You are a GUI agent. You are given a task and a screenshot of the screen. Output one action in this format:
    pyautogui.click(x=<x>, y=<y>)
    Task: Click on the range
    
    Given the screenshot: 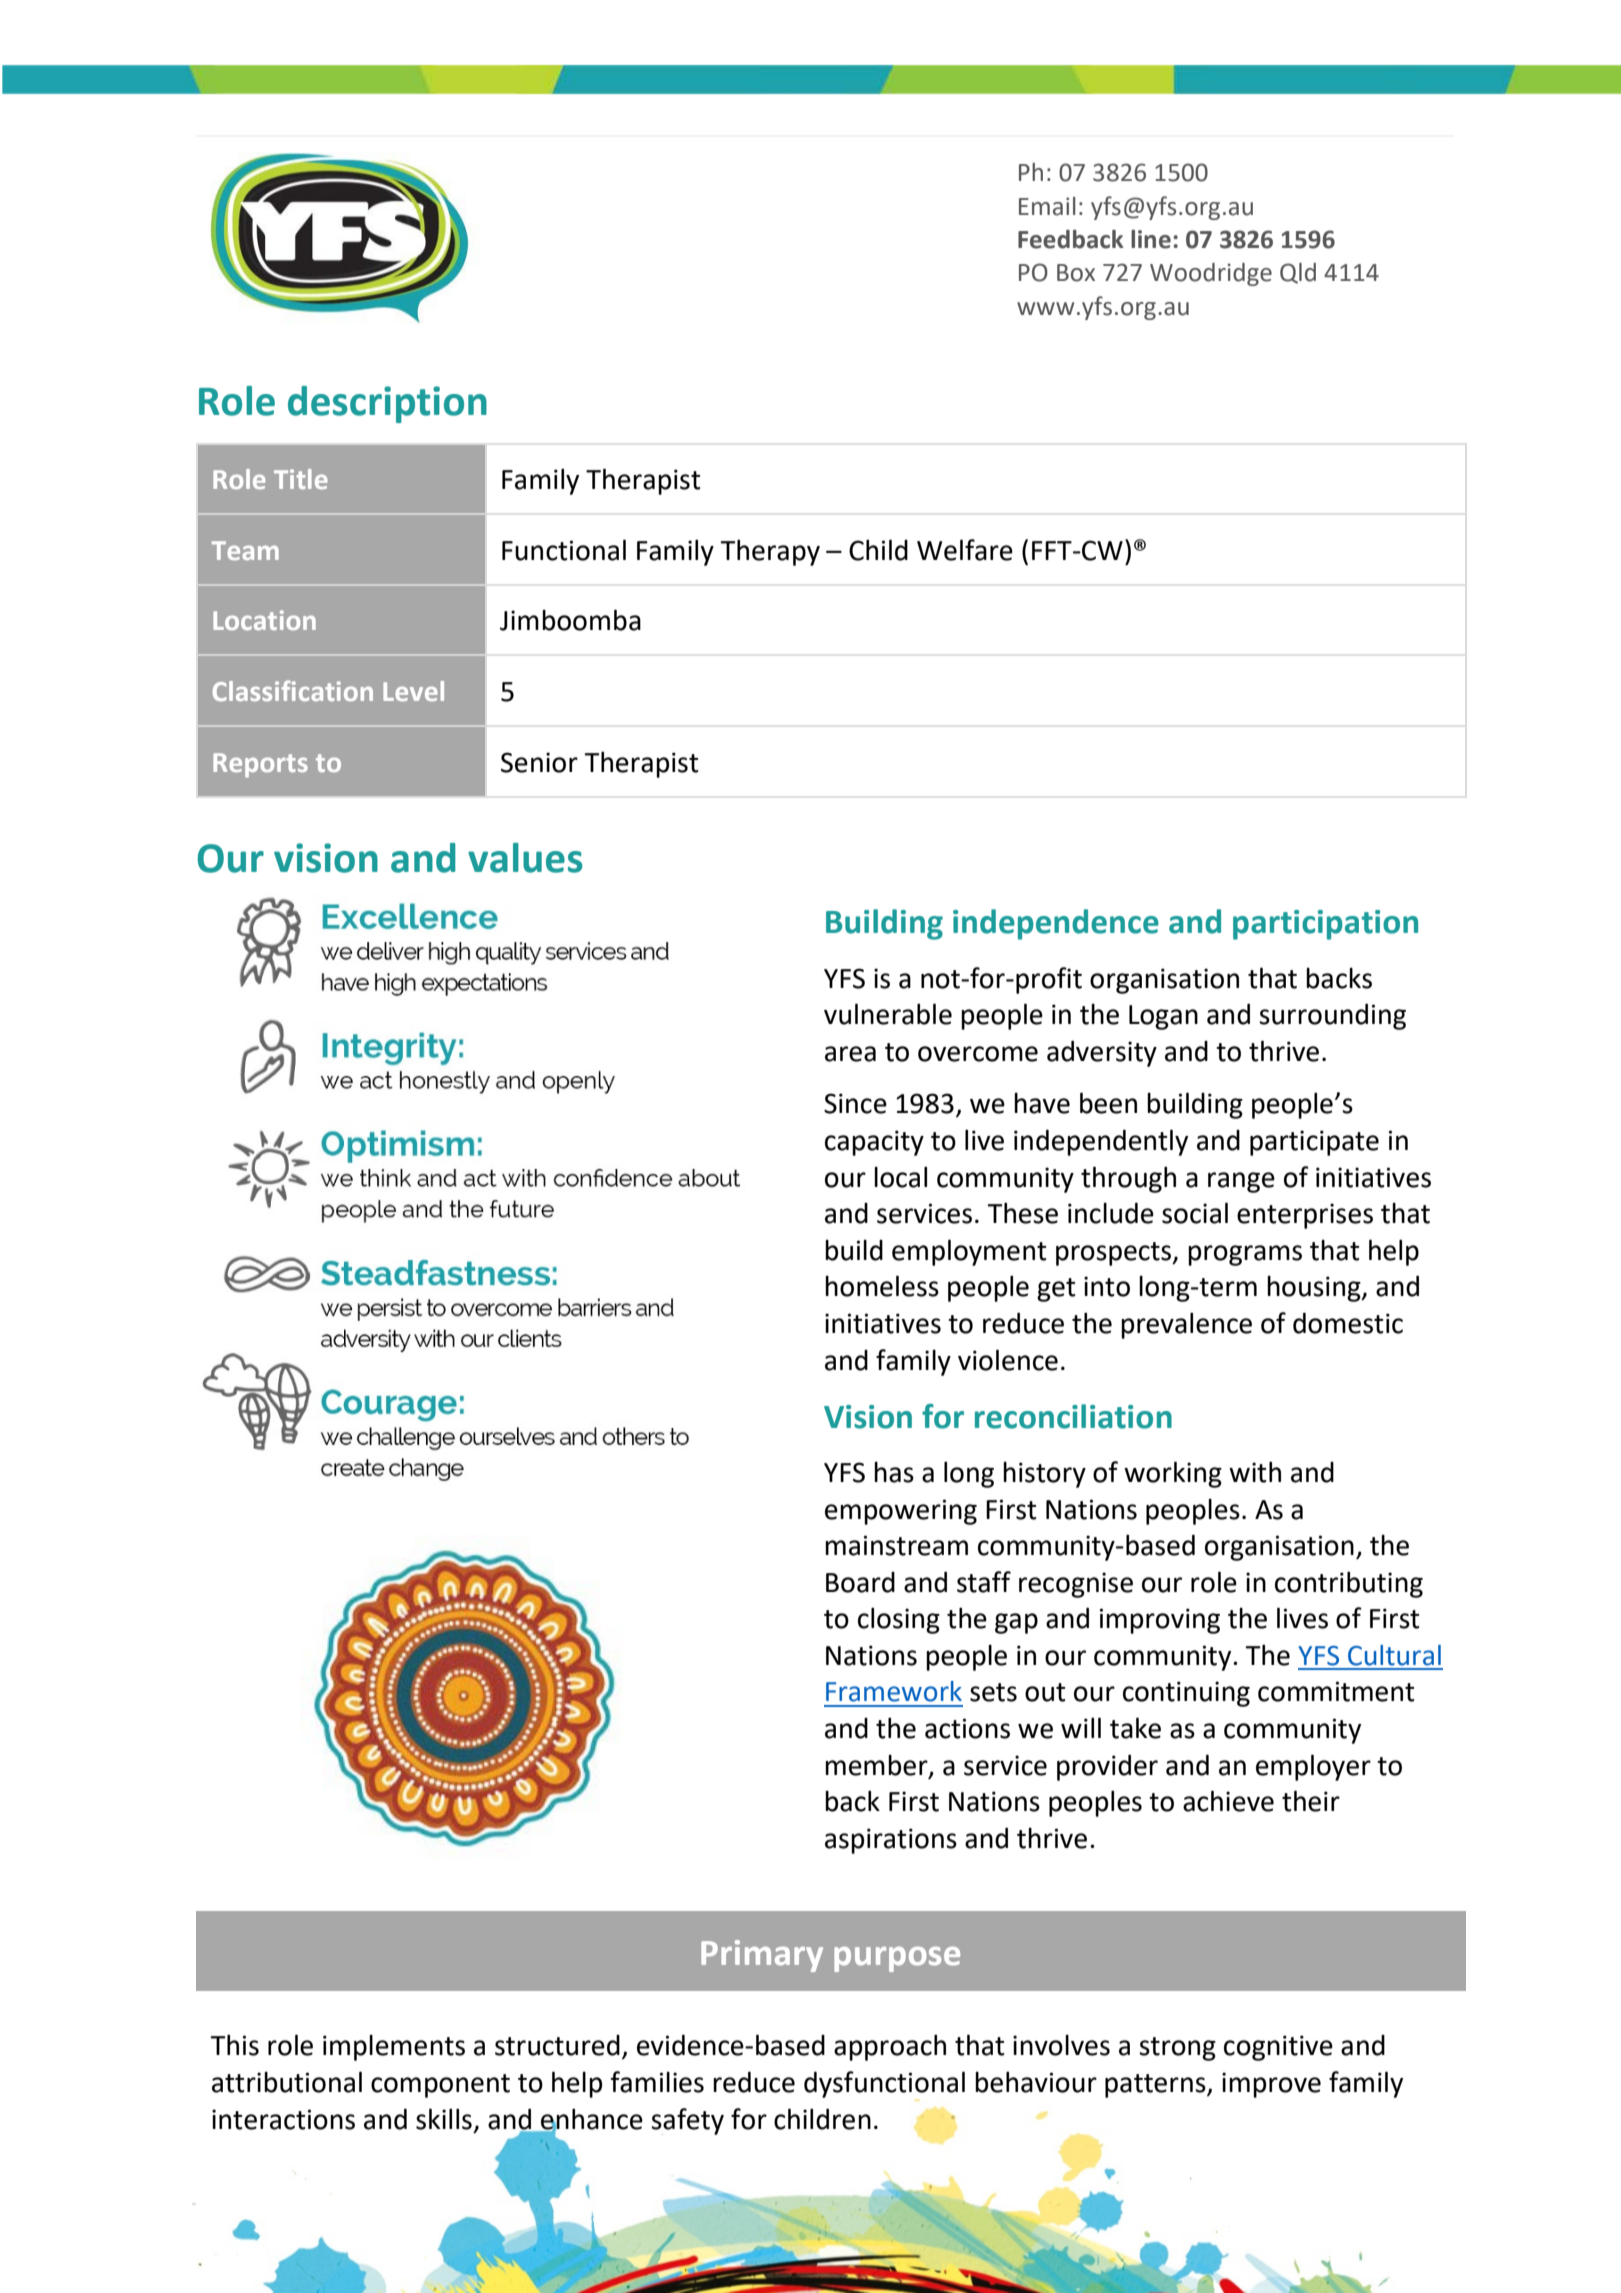 What is the action you would take?
    pyautogui.click(x=1241, y=1182)
